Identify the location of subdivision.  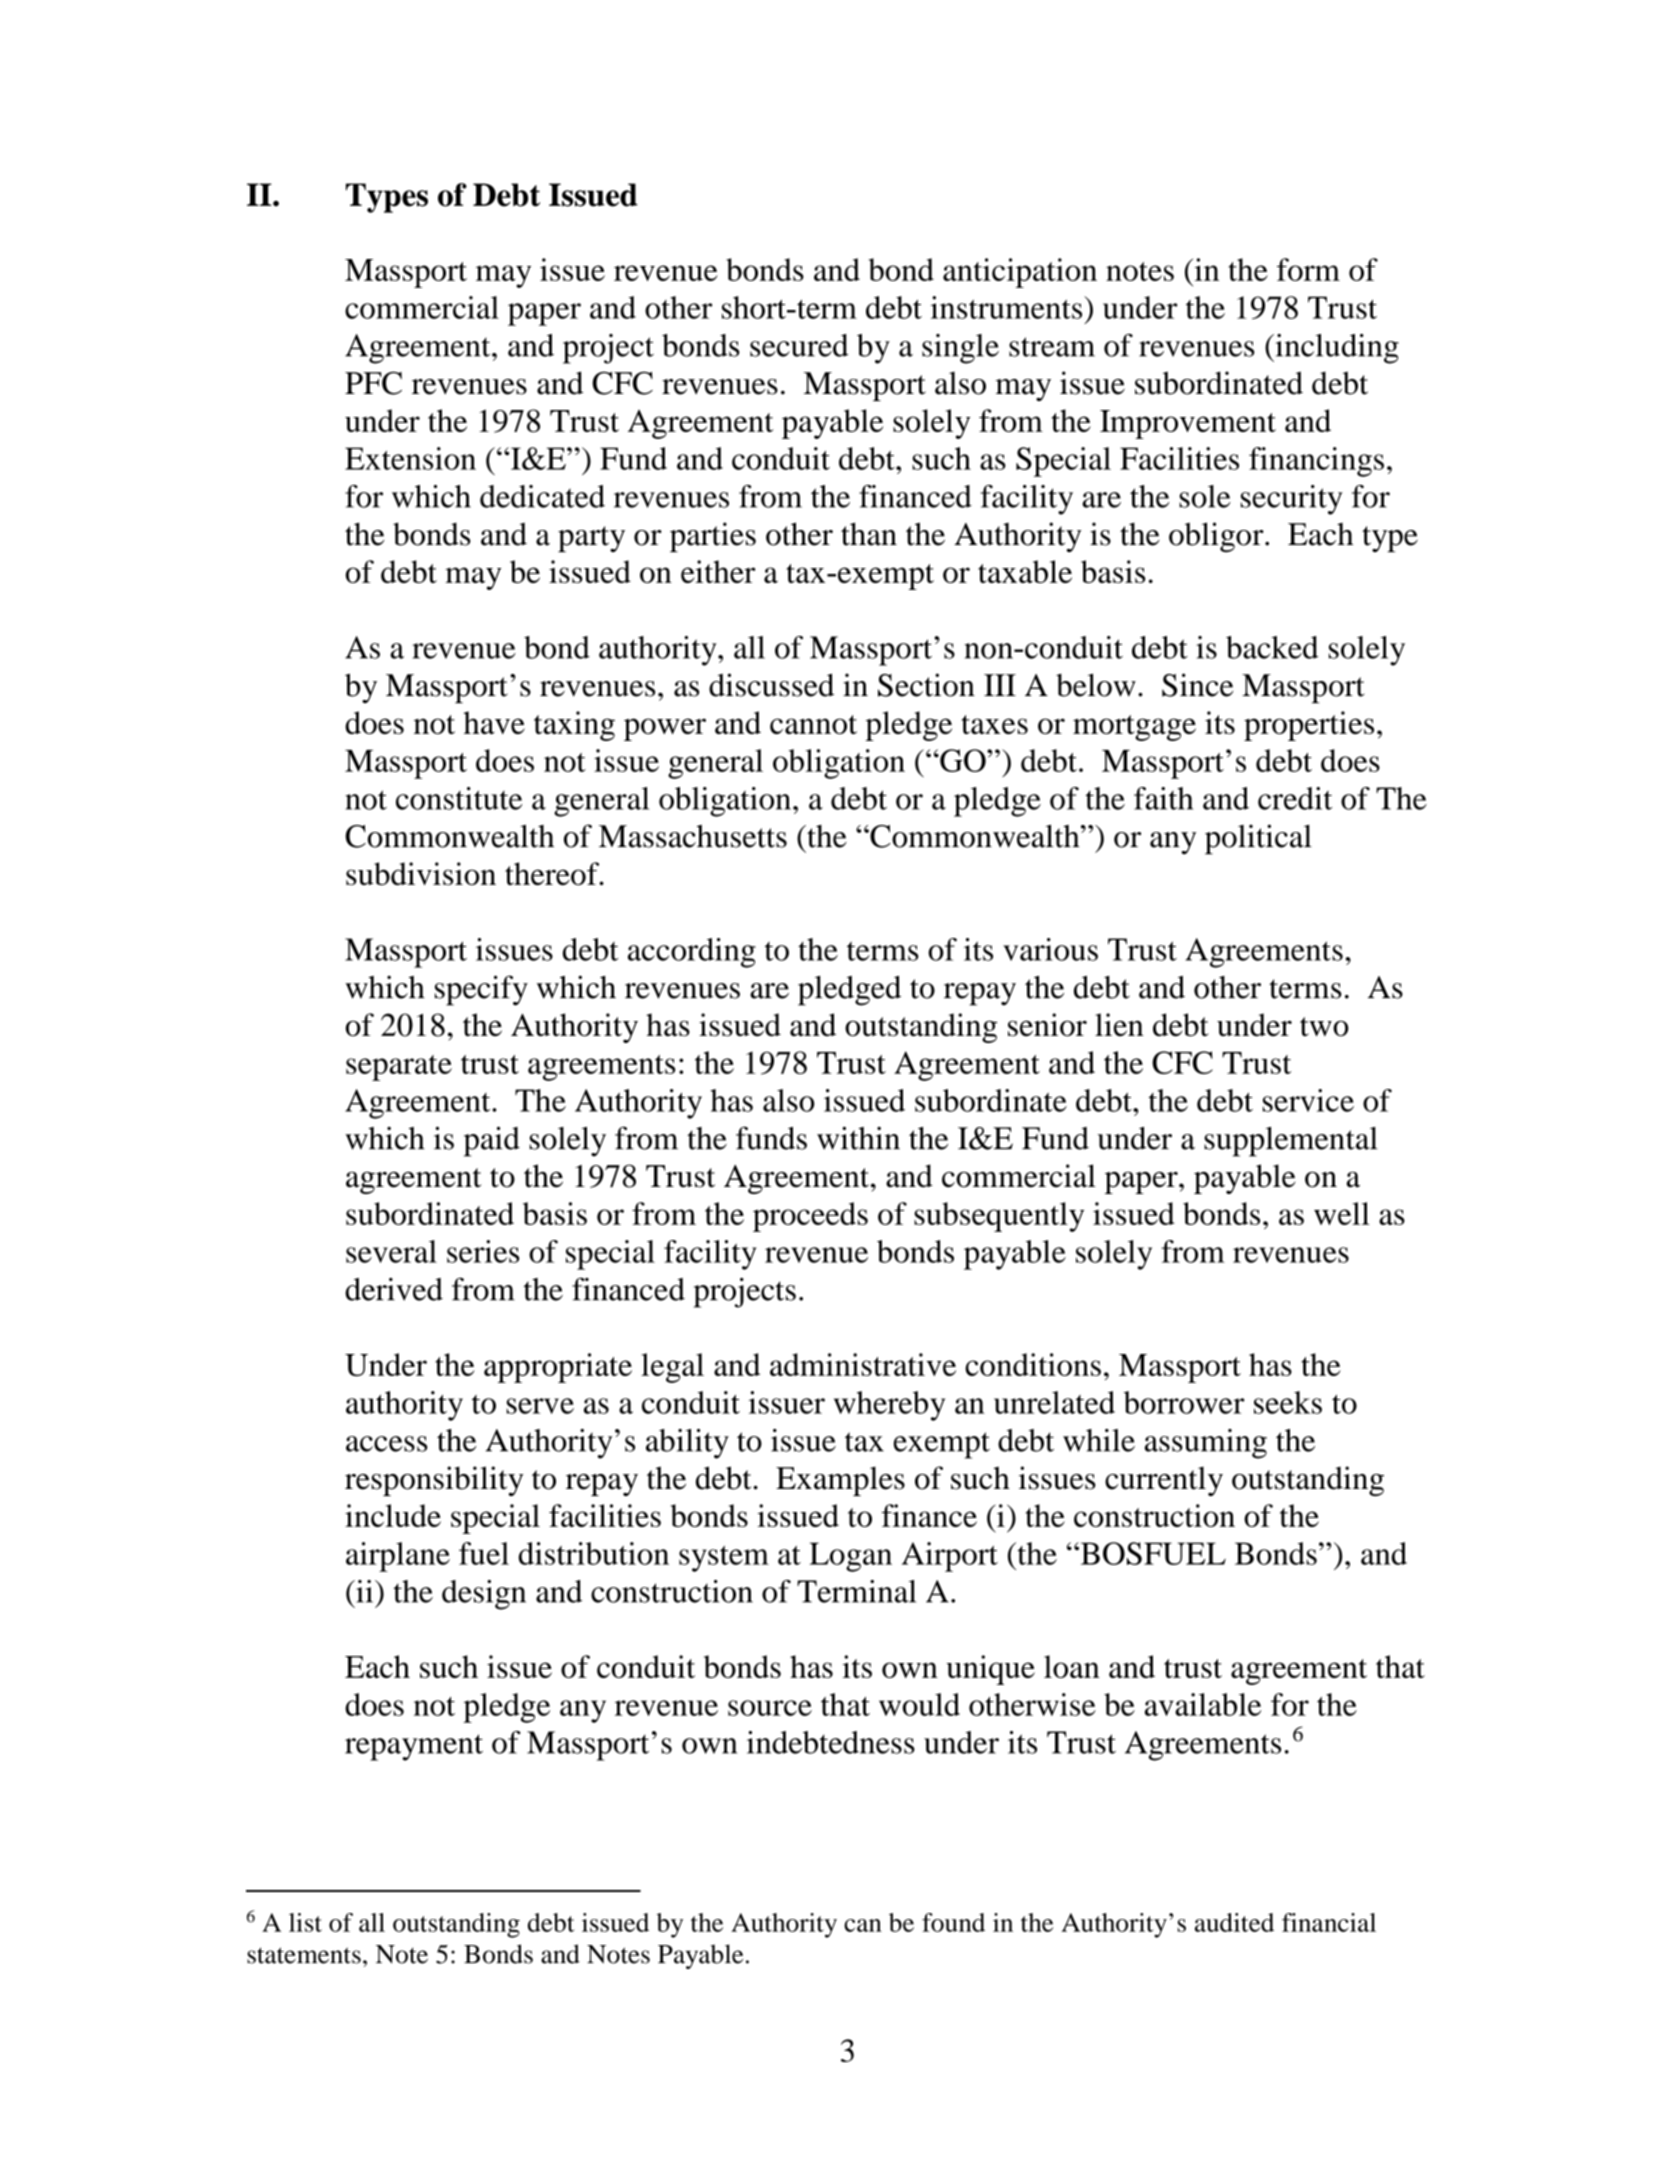
(421, 873).
